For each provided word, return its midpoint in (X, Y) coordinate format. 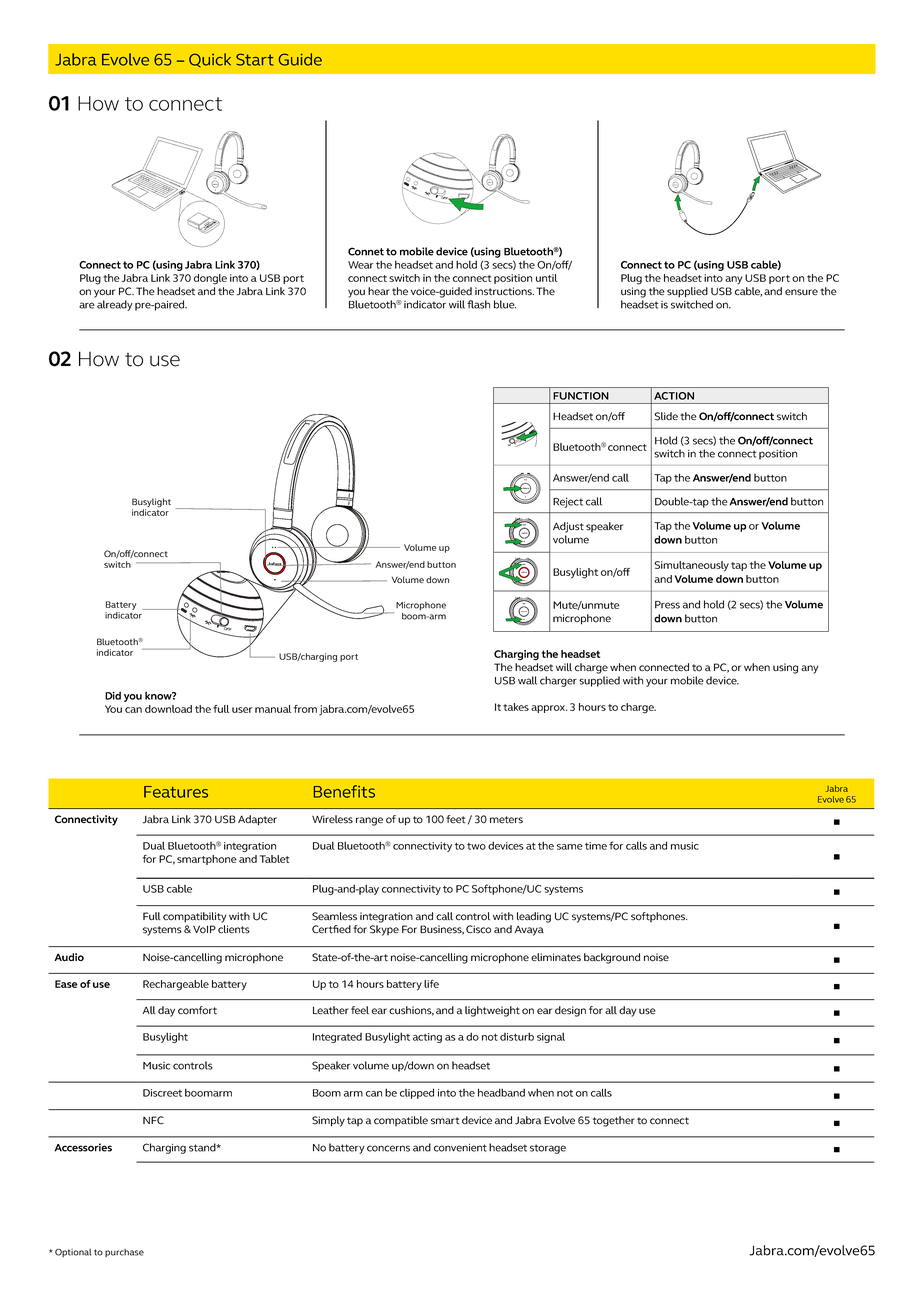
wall (527, 680)
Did (113, 695)
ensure (801, 292)
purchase (124, 1253)
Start (255, 59)
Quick (210, 60)
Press (667, 605)
